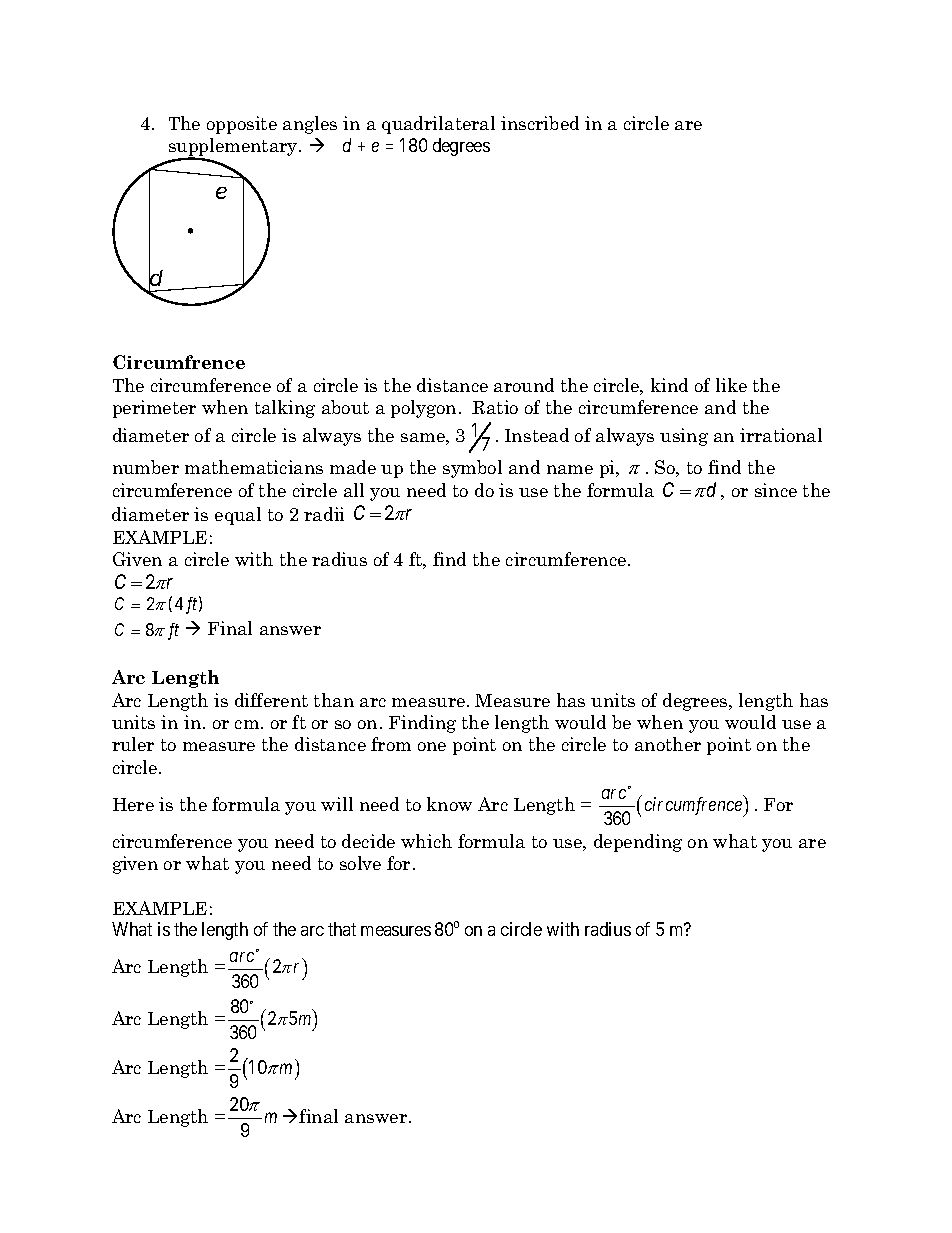 This image has width=952, height=1233. Describe the element at coordinates (669, 385) in the image. I see `kind` at that location.
